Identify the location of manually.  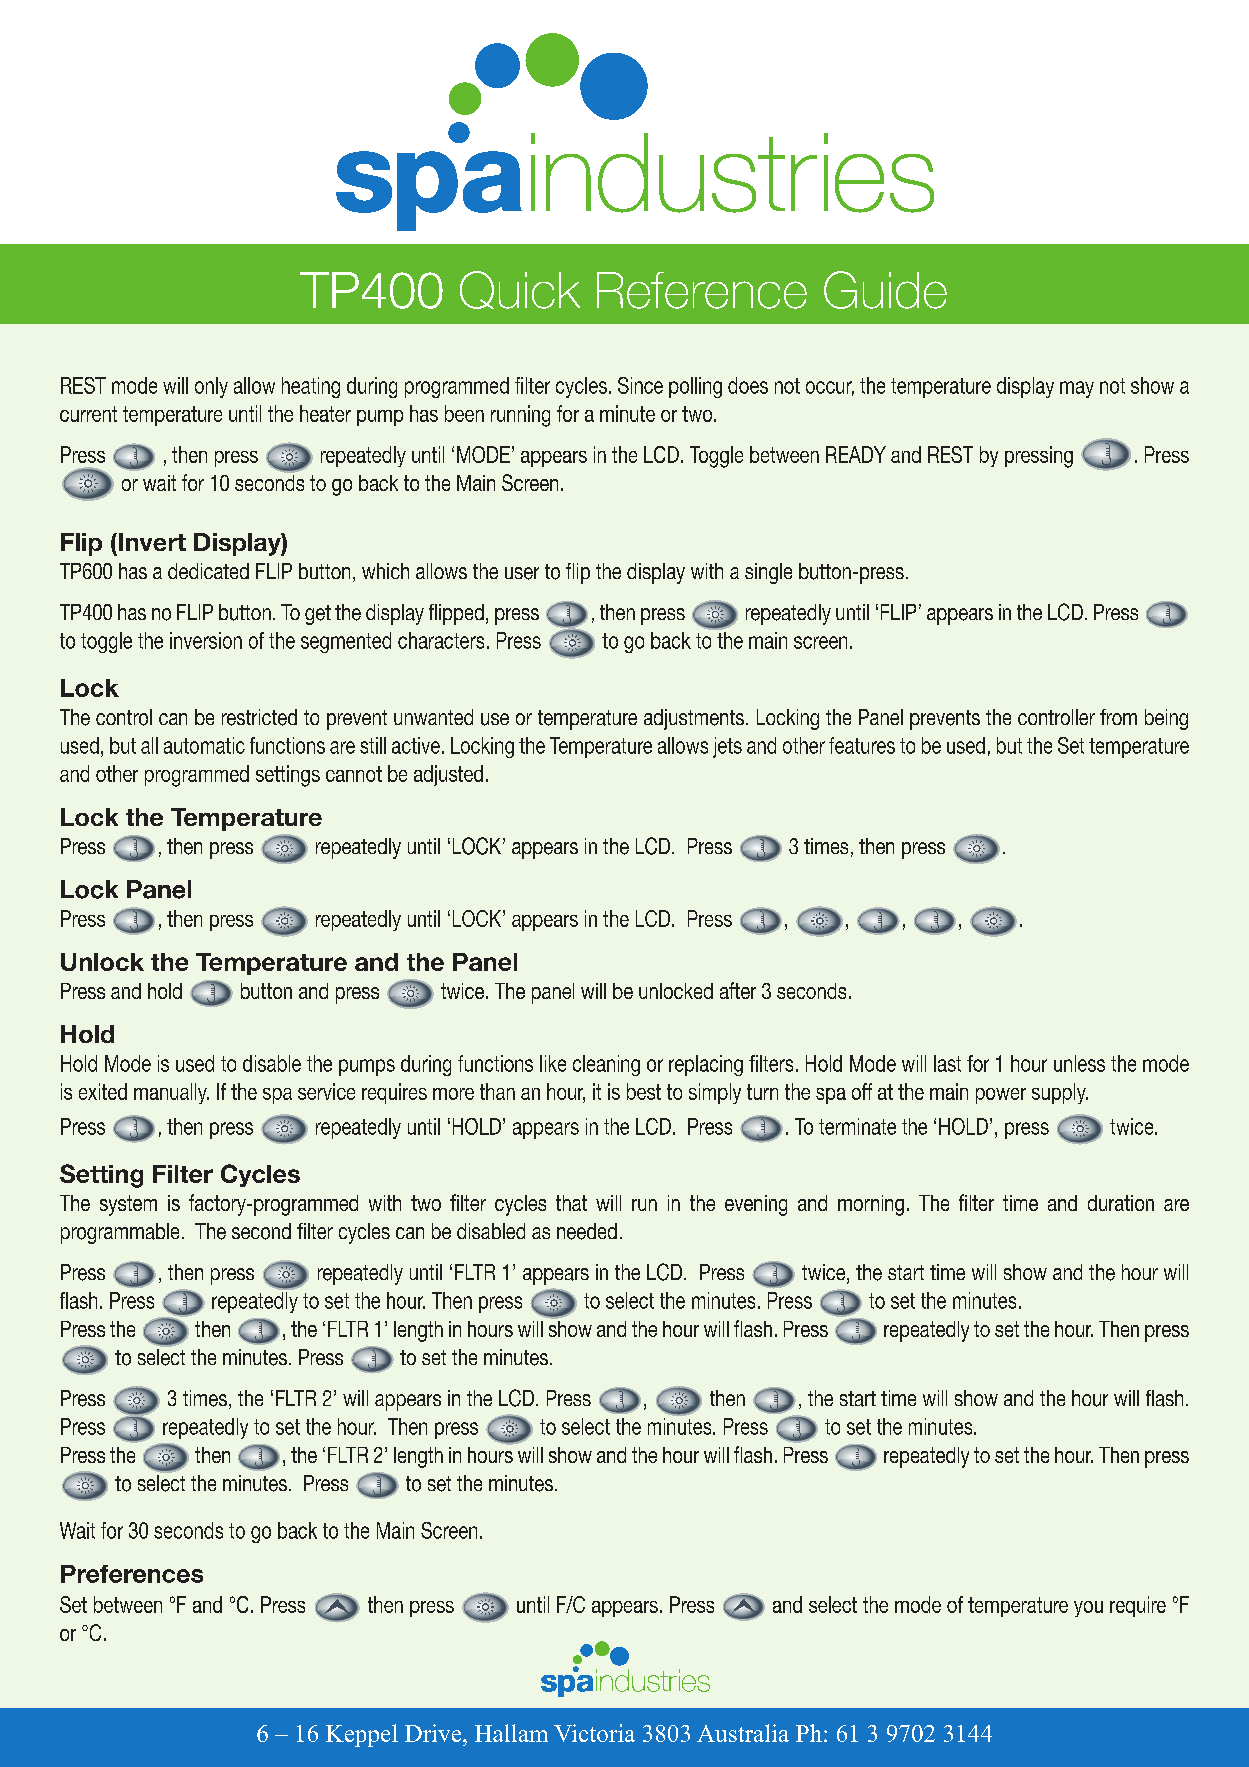
(171, 1093).
